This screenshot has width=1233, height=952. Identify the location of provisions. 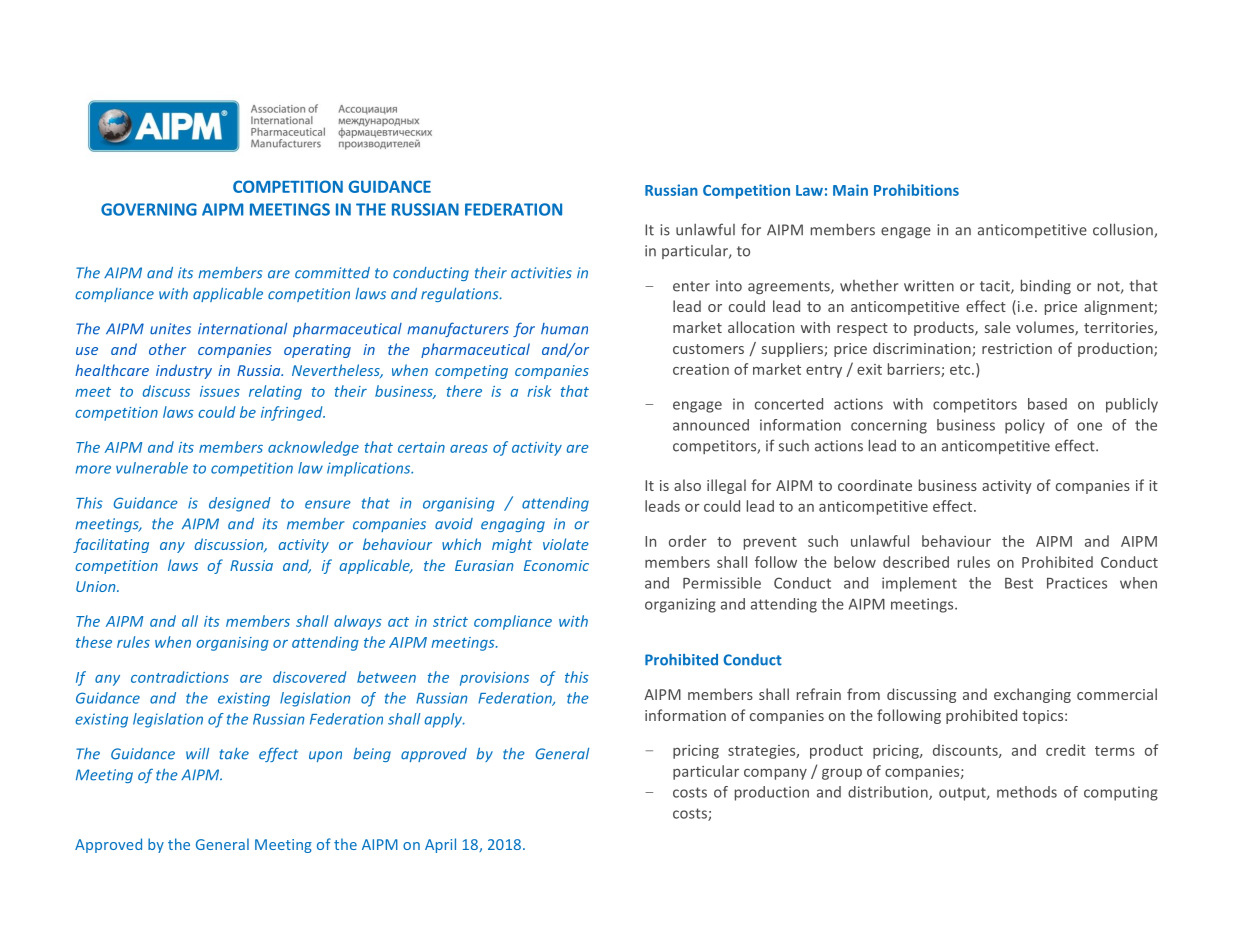
(494, 679).
